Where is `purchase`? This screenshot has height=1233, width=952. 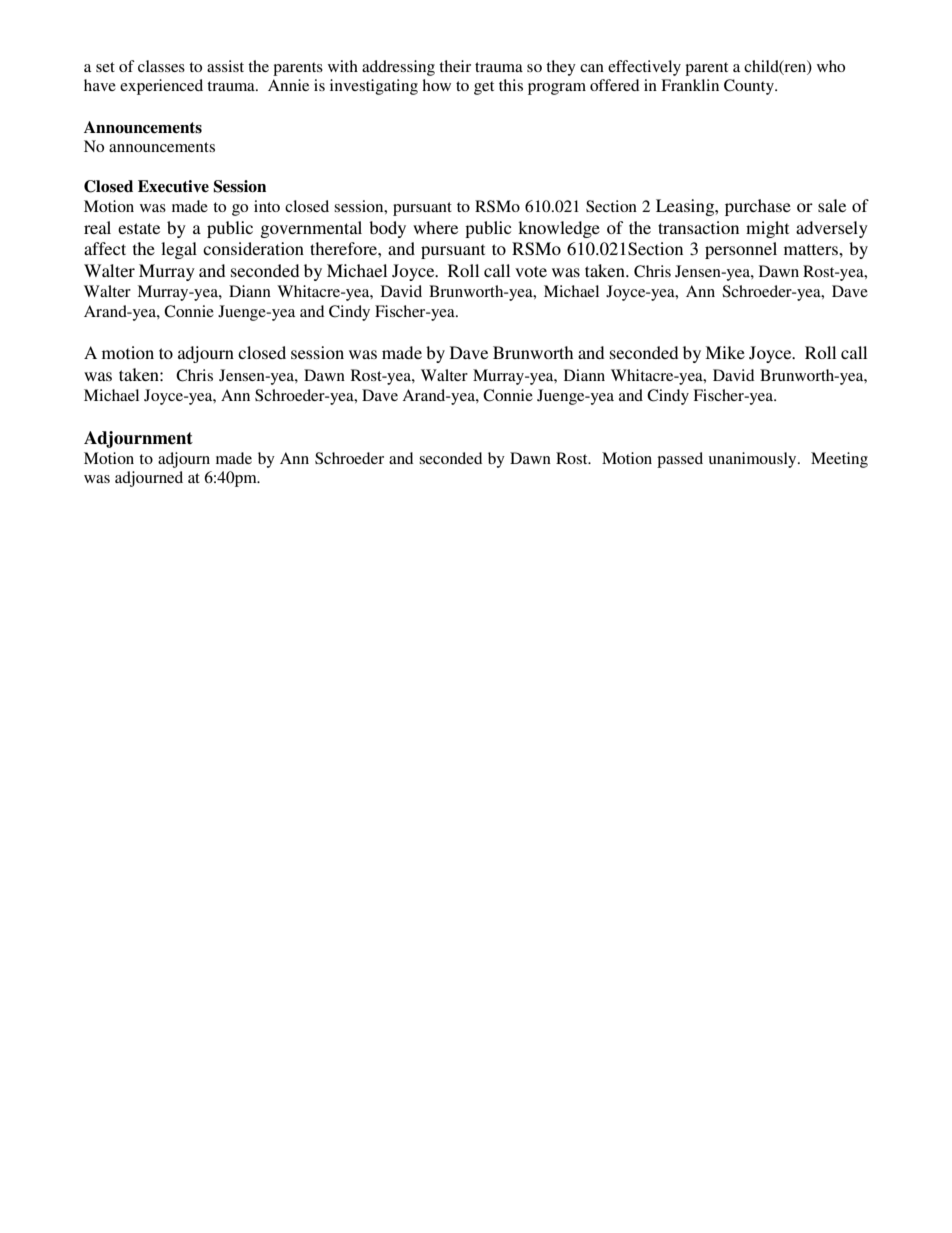
purchase is located at coordinates (758, 207).
